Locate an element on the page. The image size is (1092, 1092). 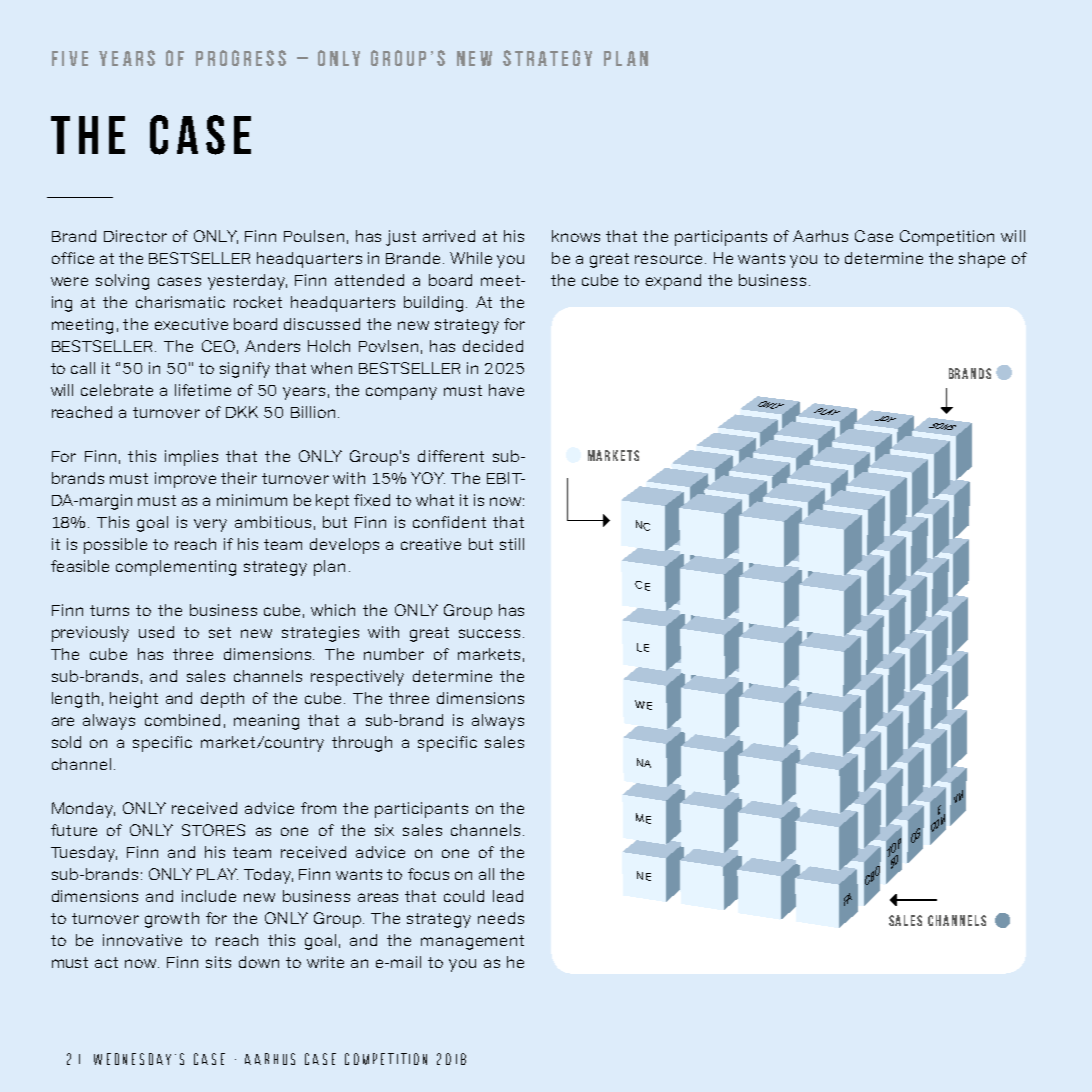
Director is located at coordinates (135, 236).
